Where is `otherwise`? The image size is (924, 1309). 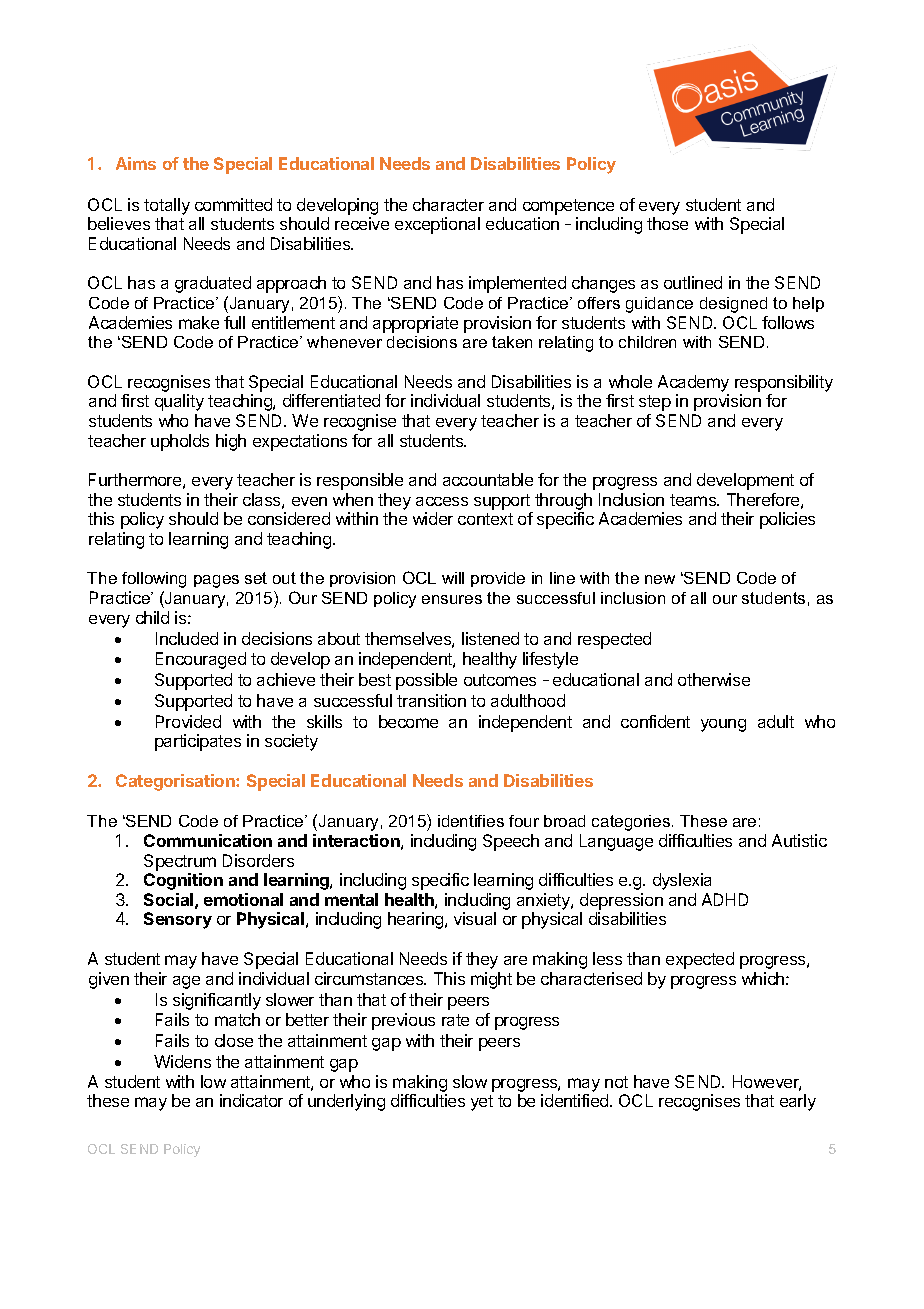 otherwise is located at coordinates (714, 679).
